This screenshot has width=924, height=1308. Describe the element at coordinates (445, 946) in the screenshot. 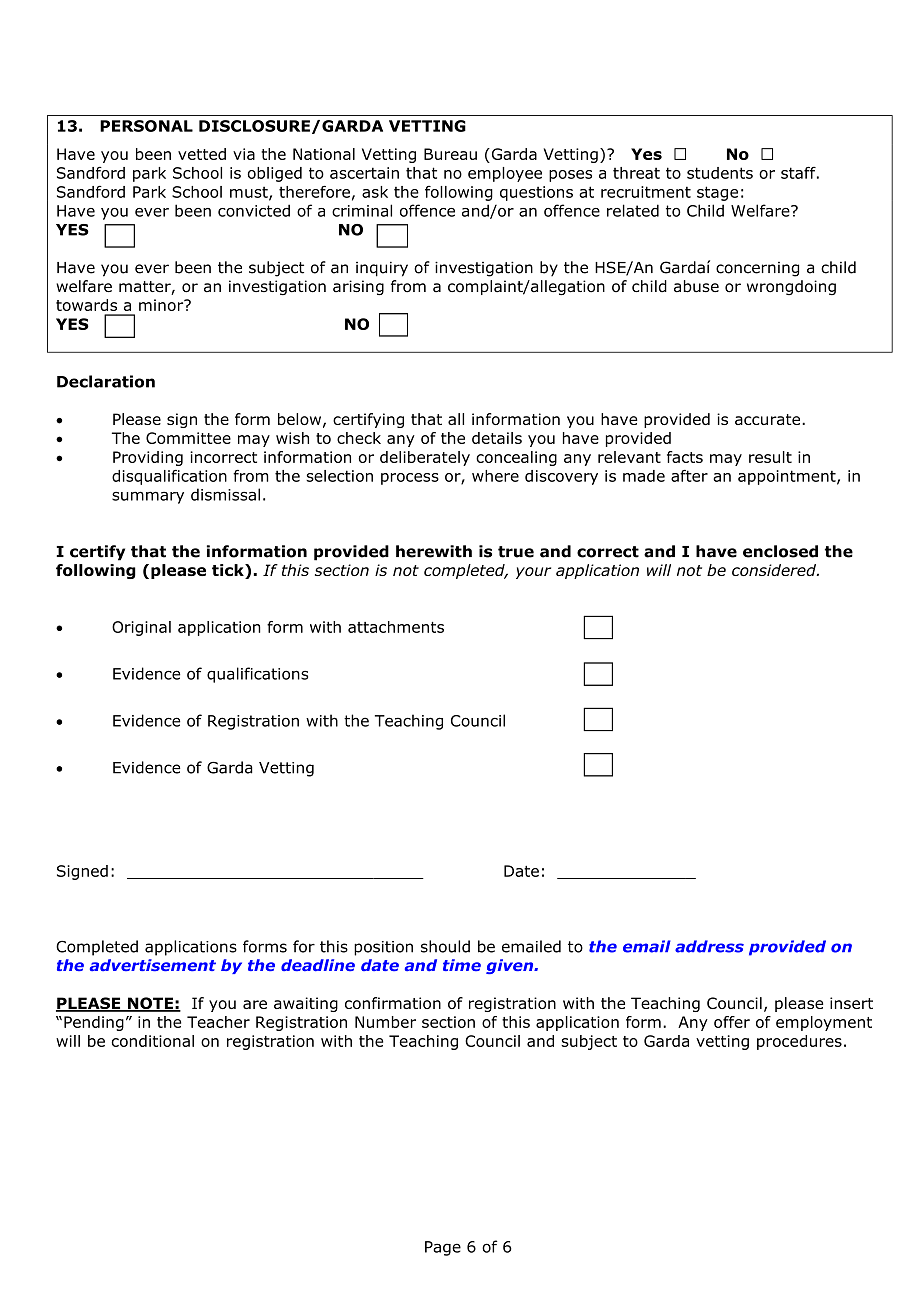

I see `should` at that location.
